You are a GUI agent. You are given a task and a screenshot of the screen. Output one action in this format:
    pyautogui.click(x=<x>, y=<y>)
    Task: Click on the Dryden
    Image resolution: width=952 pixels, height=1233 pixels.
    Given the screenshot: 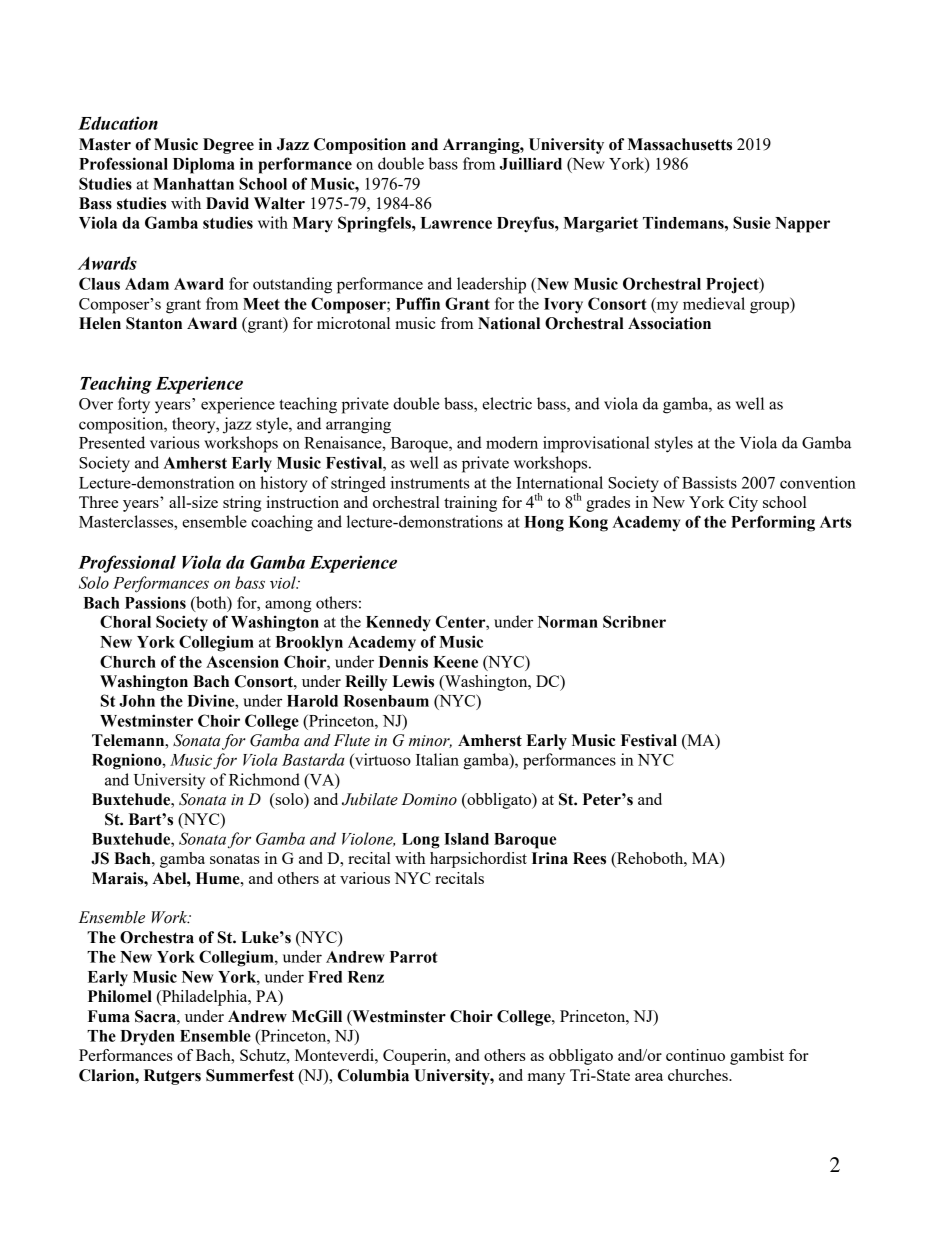 What is the action you would take?
    pyautogui.click(x=147, y=1037)
